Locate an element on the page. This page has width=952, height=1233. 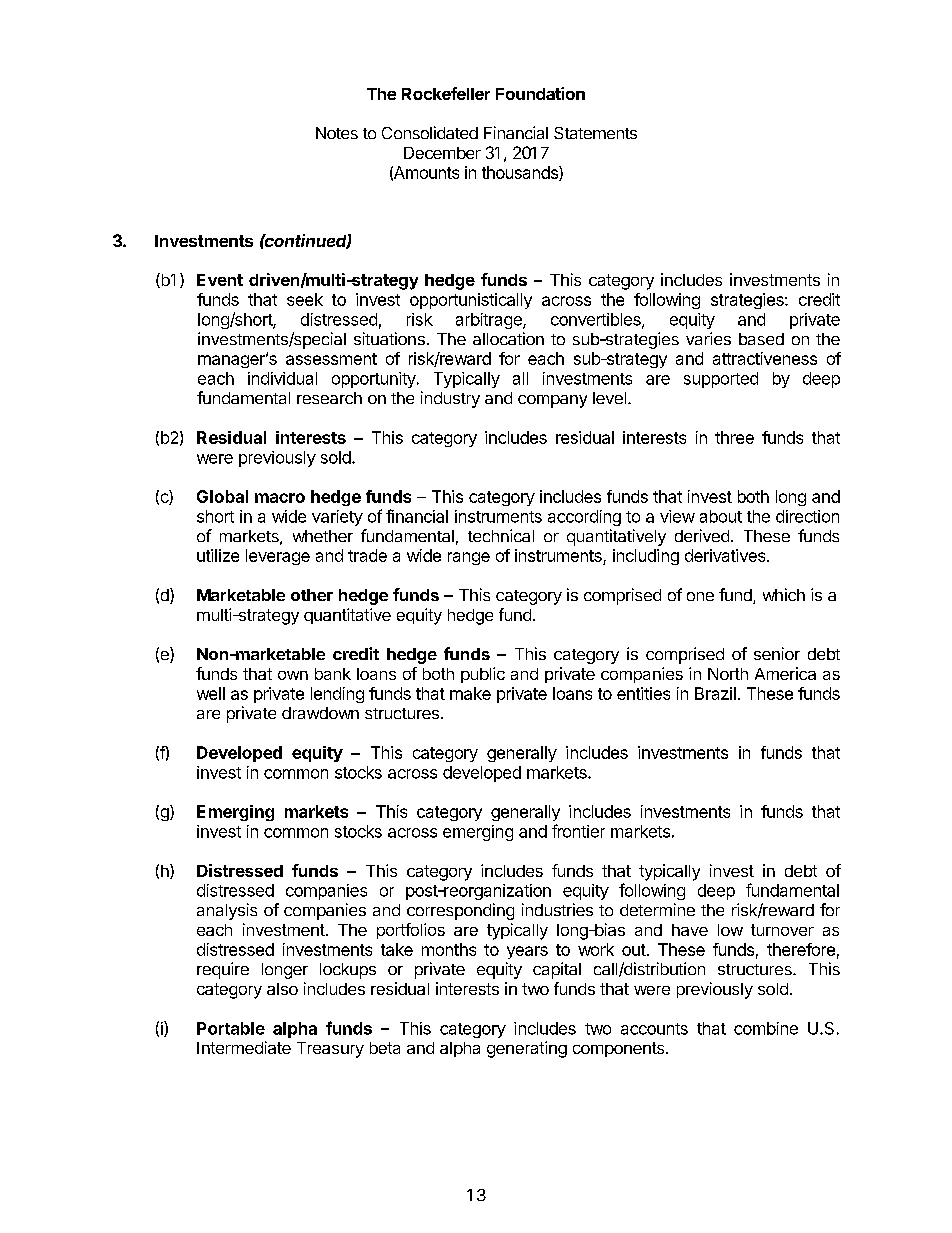
three is located at coordinates (734, 437).
